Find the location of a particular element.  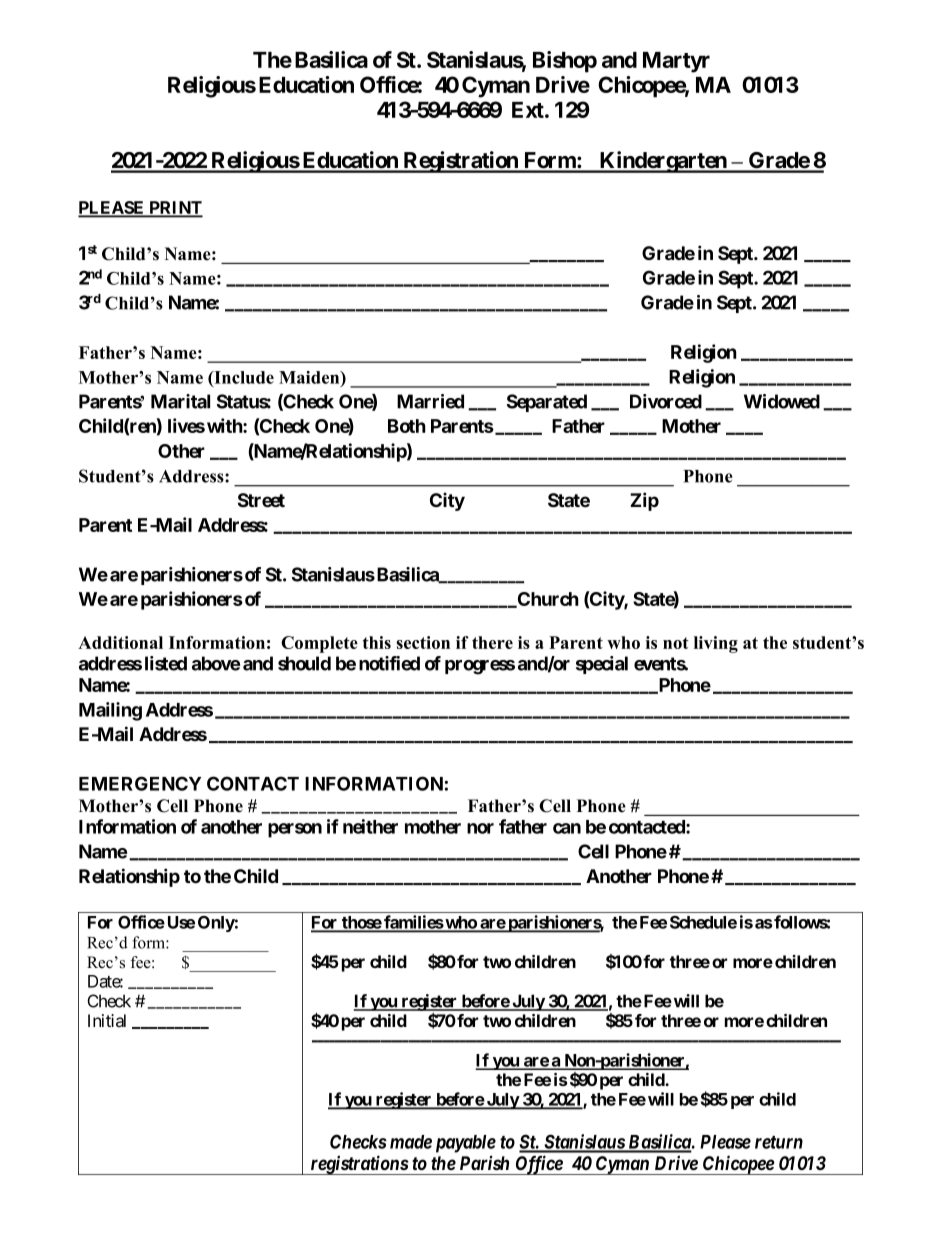

Ext is located at coordinates (529, 110).
